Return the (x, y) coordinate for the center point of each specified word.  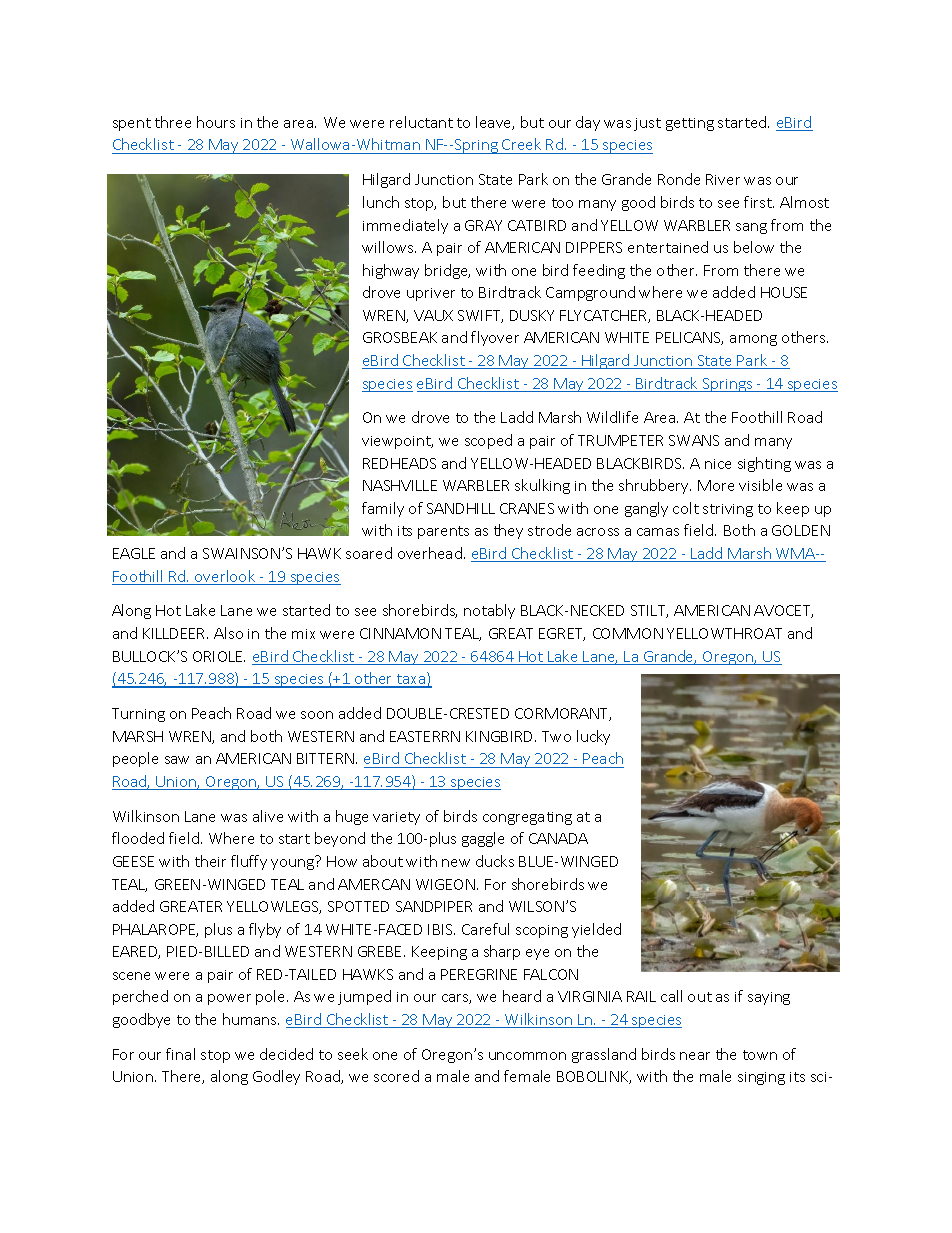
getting (690, 124)
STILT (649, 611)
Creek (522, 146)
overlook (225, 577)
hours (216, 122)
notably (489, 611)
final (180, 1054)
